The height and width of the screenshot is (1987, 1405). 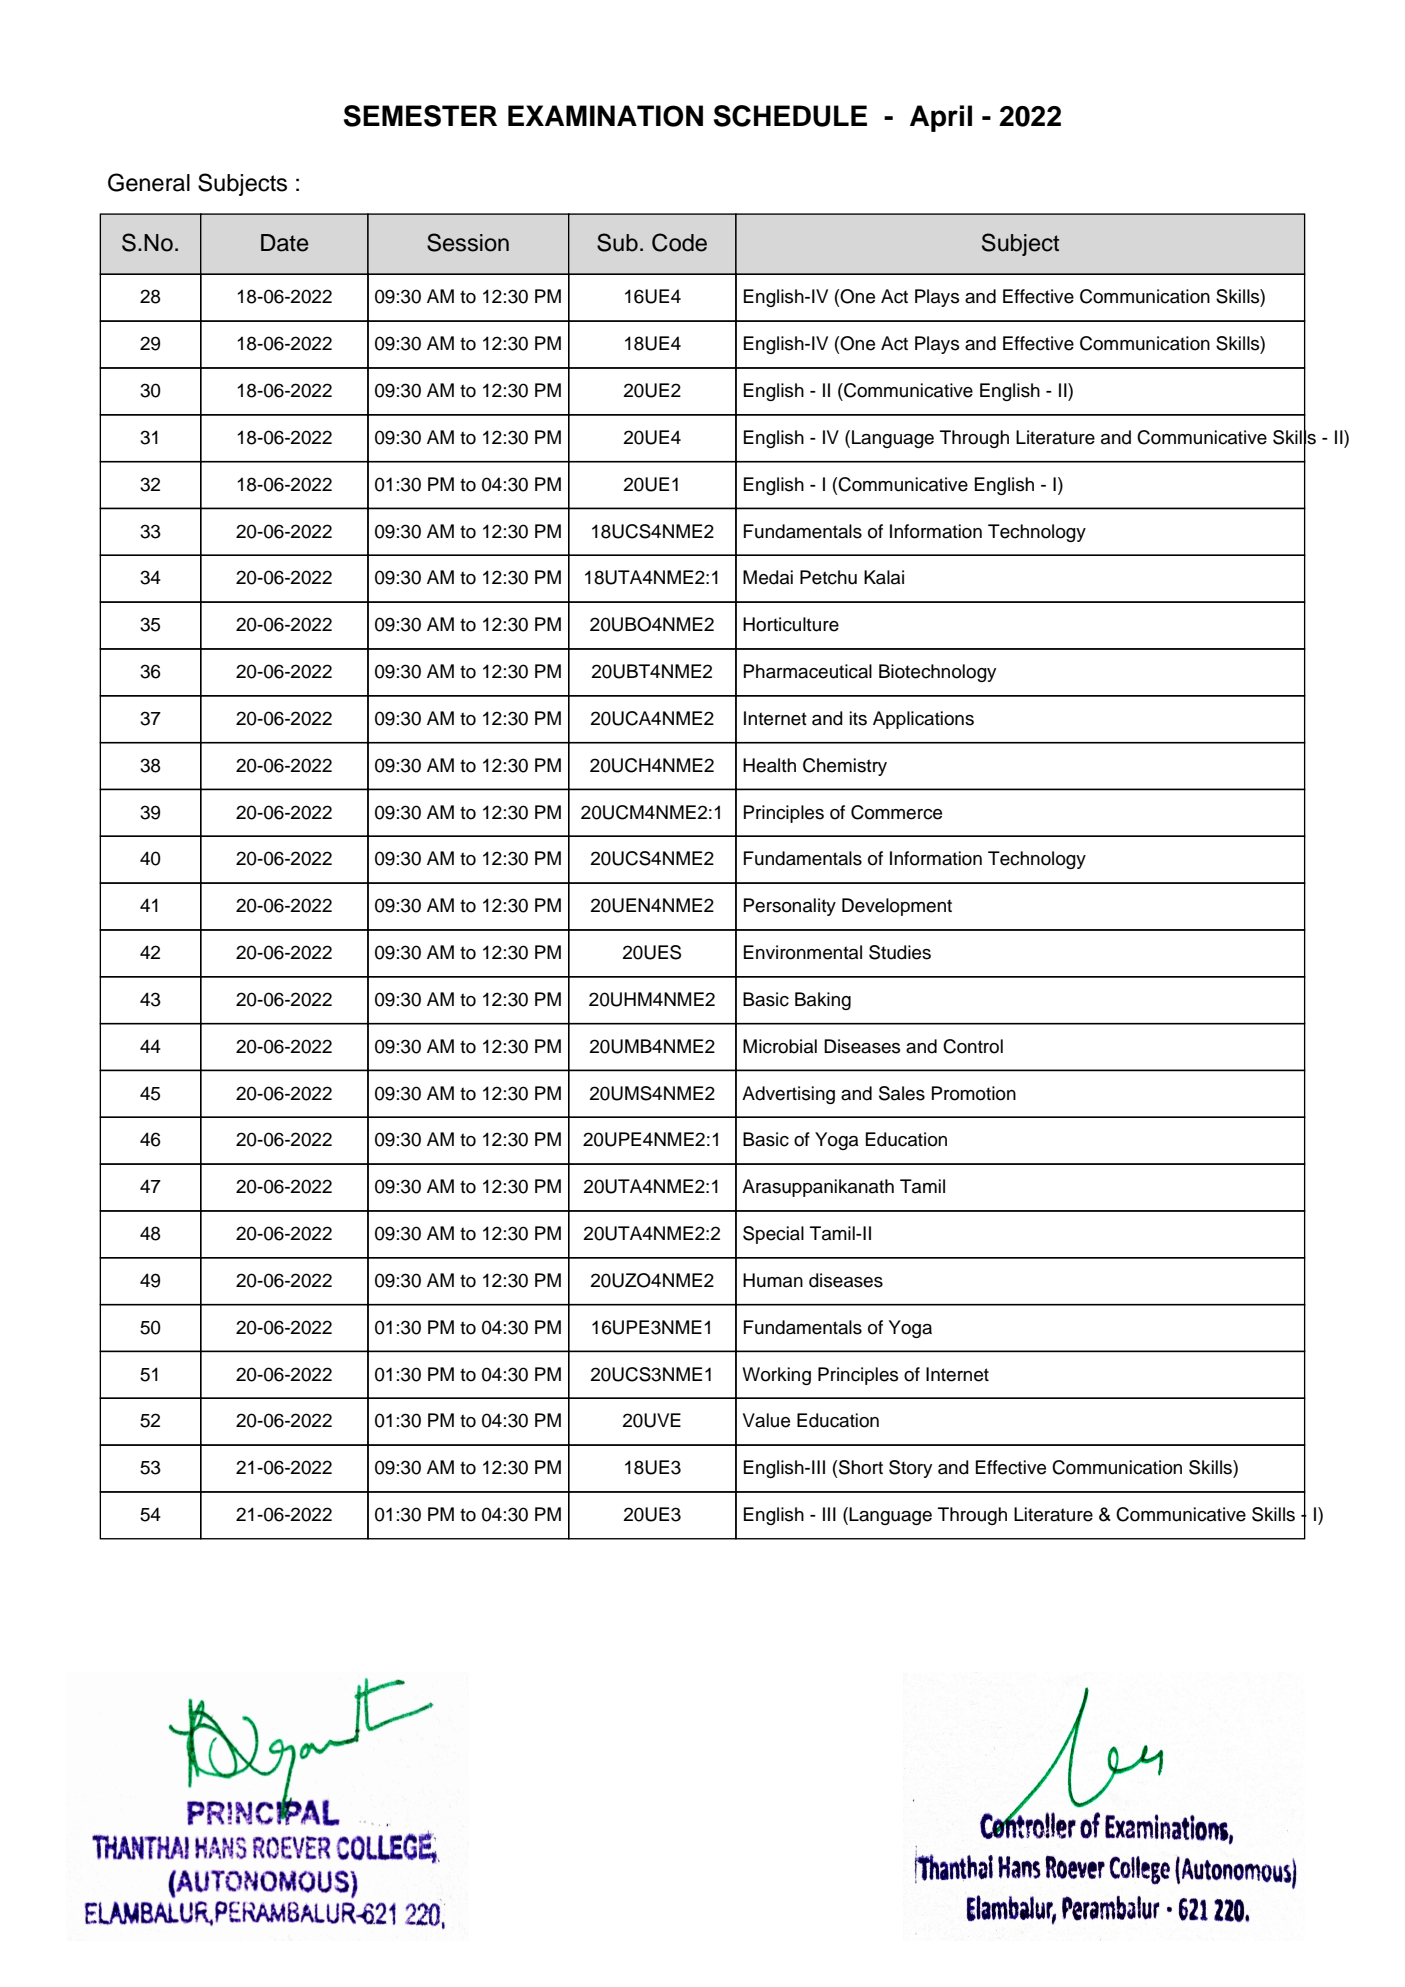 I want to click on Value, so click(x=766, y=1420).
